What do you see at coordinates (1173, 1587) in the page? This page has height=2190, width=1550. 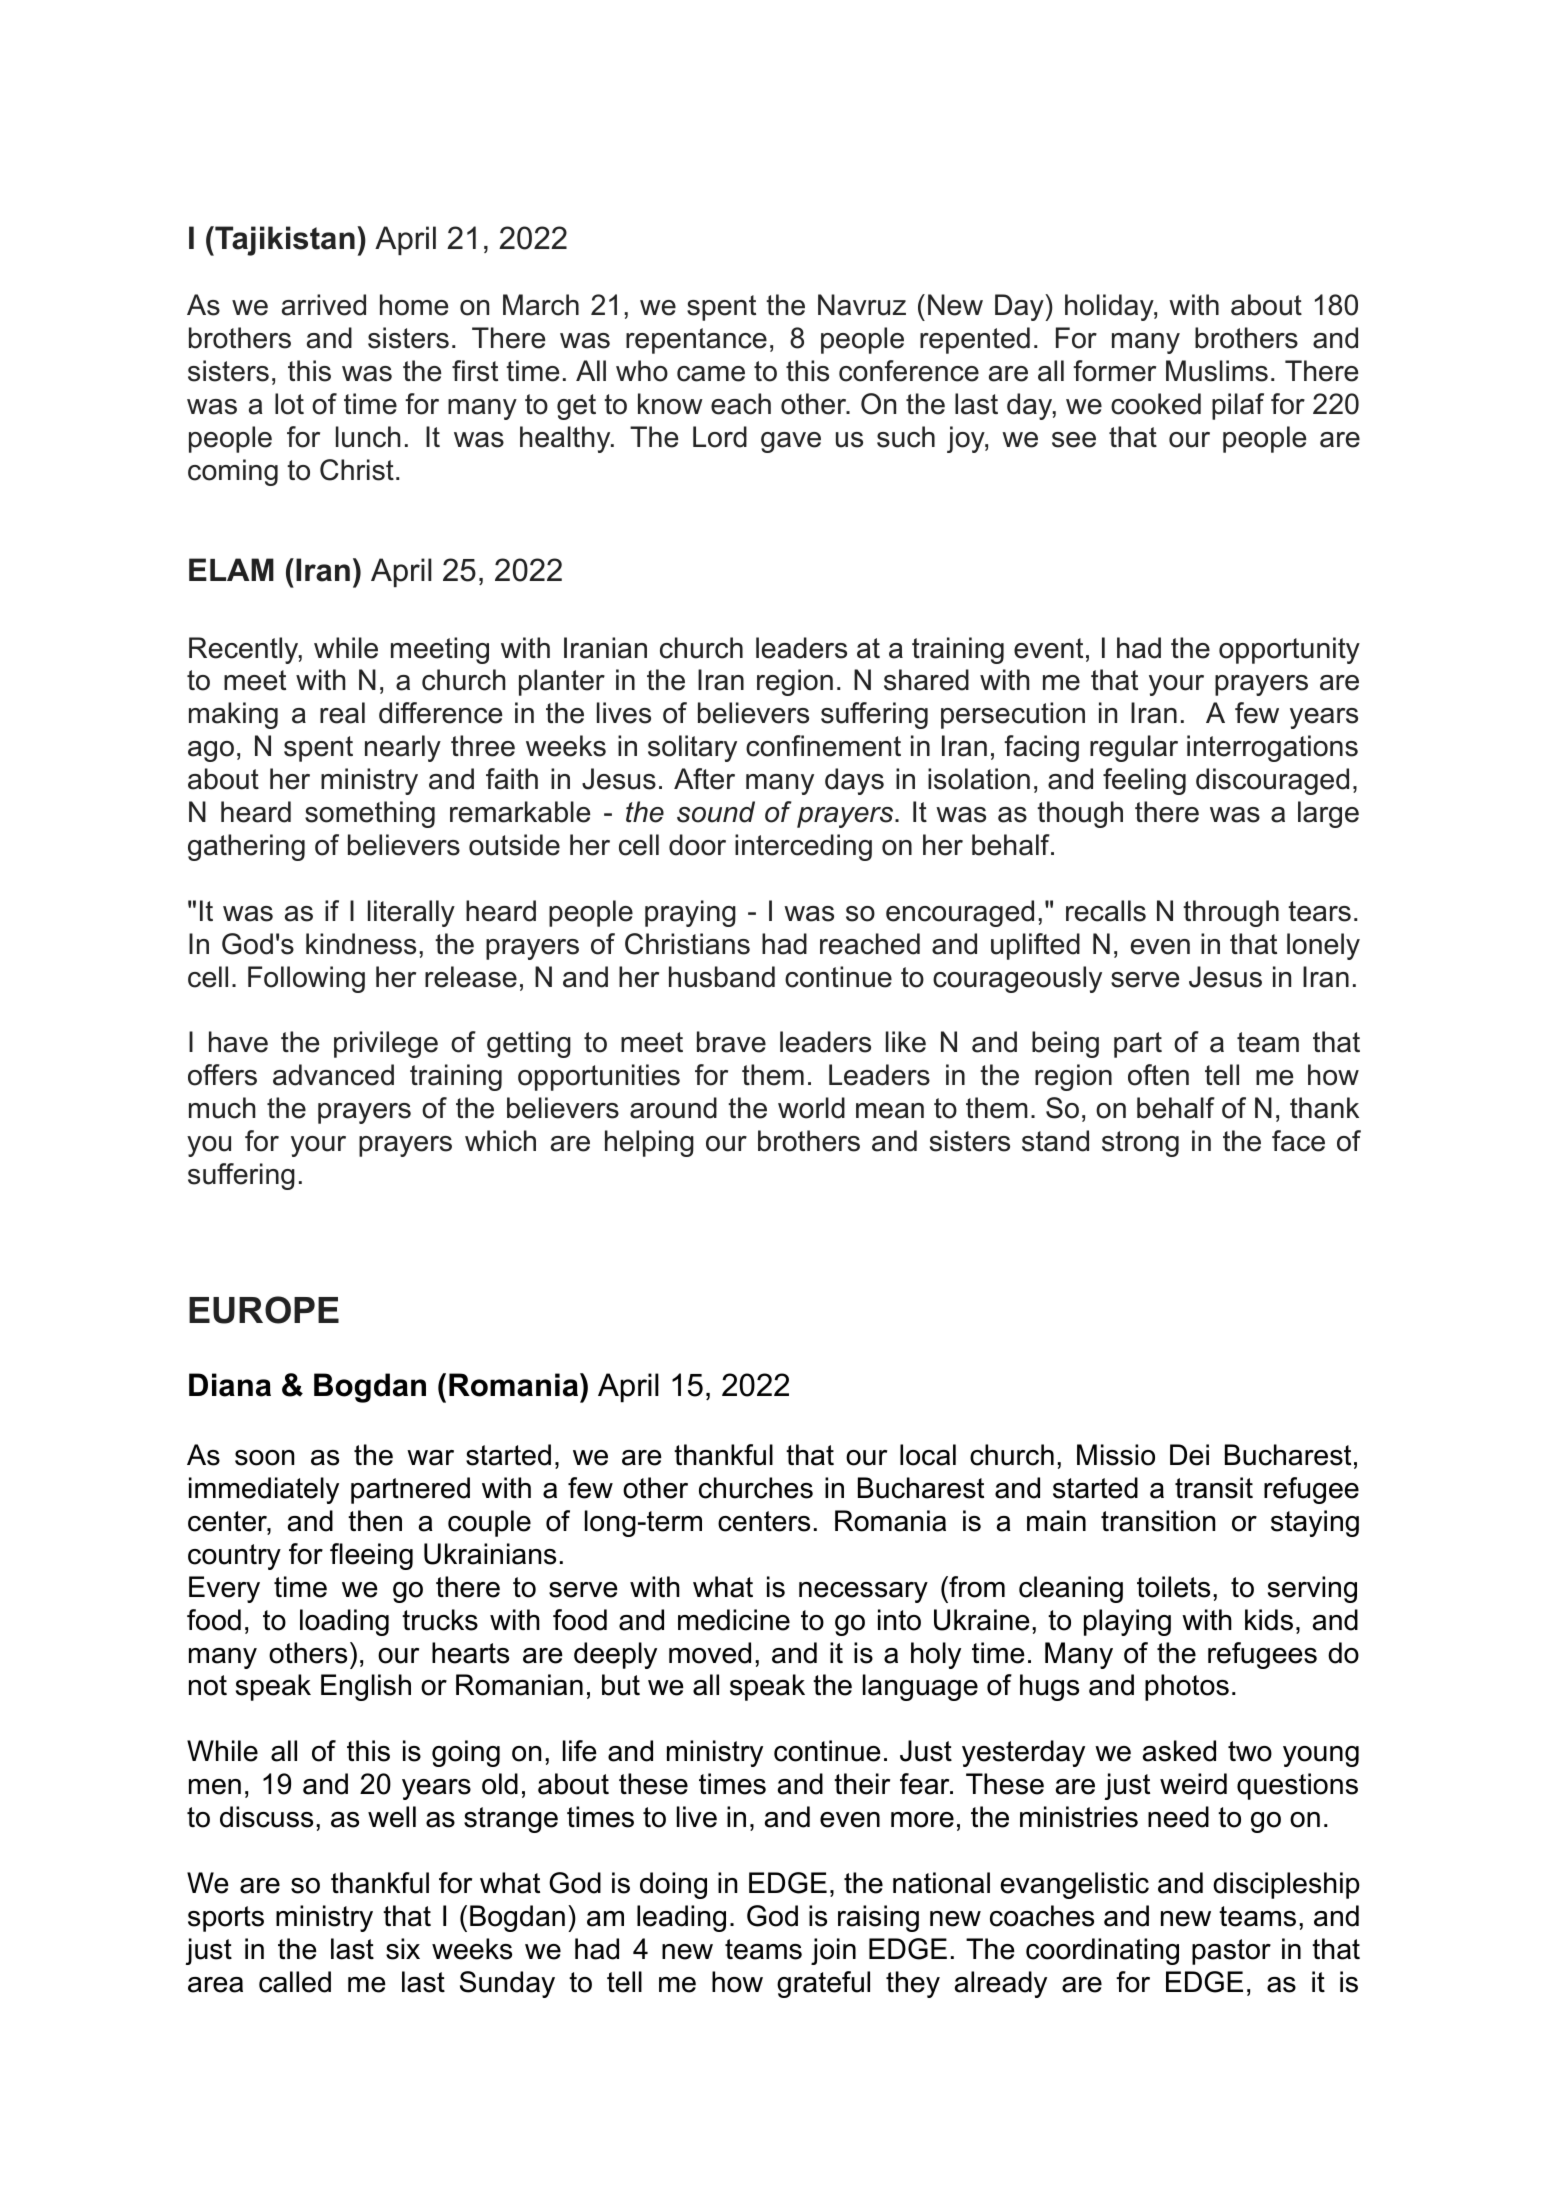 I see `toilets` at bounding box center [1173, 1587].
